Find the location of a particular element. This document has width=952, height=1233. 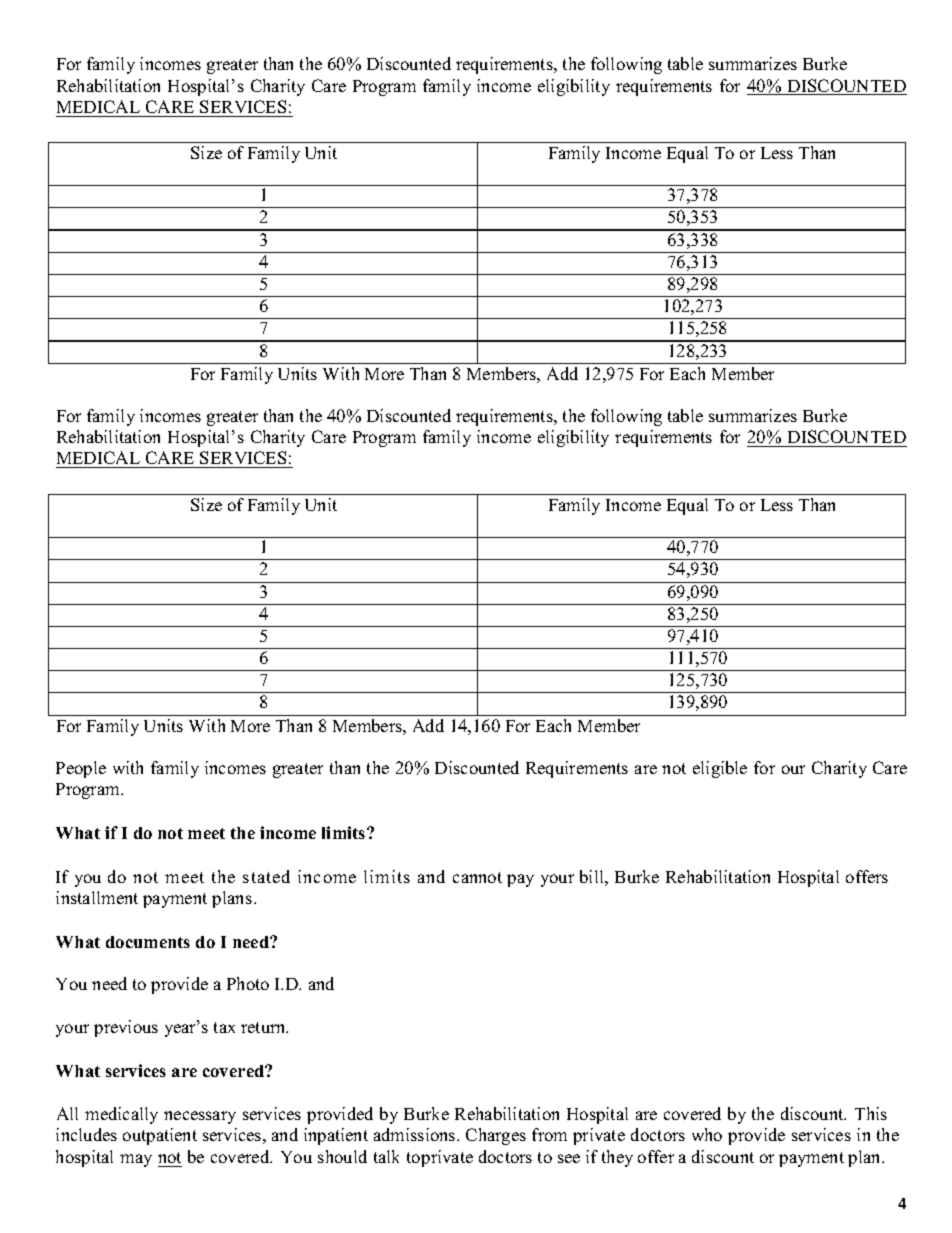

who is located at coordinates (707, 1134).
